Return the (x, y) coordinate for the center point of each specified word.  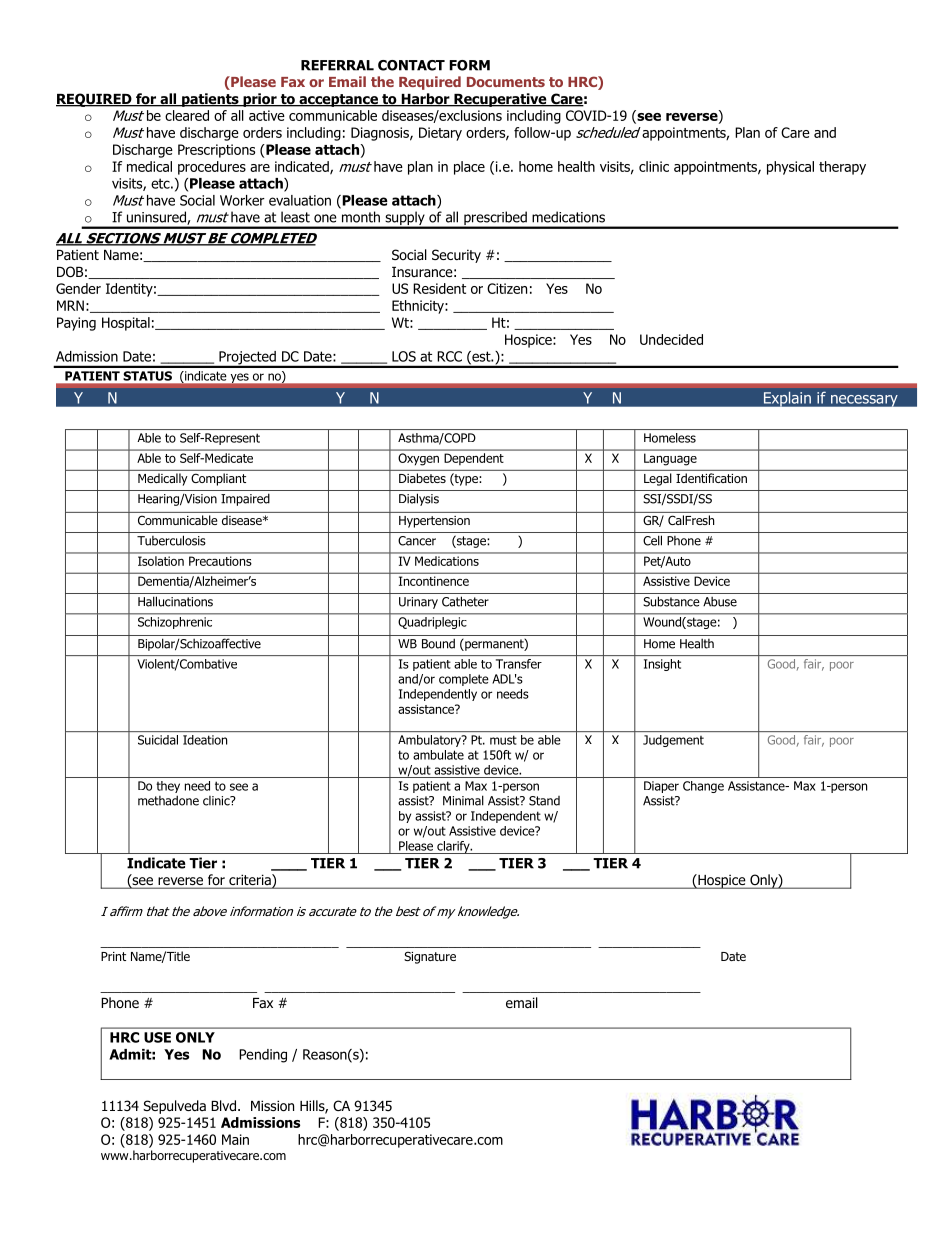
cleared (187, 115)
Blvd (225, 1105)
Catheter (465, 601)
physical (790, 168)
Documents (506, 82)
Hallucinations (175, 601)
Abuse (720, 602)
